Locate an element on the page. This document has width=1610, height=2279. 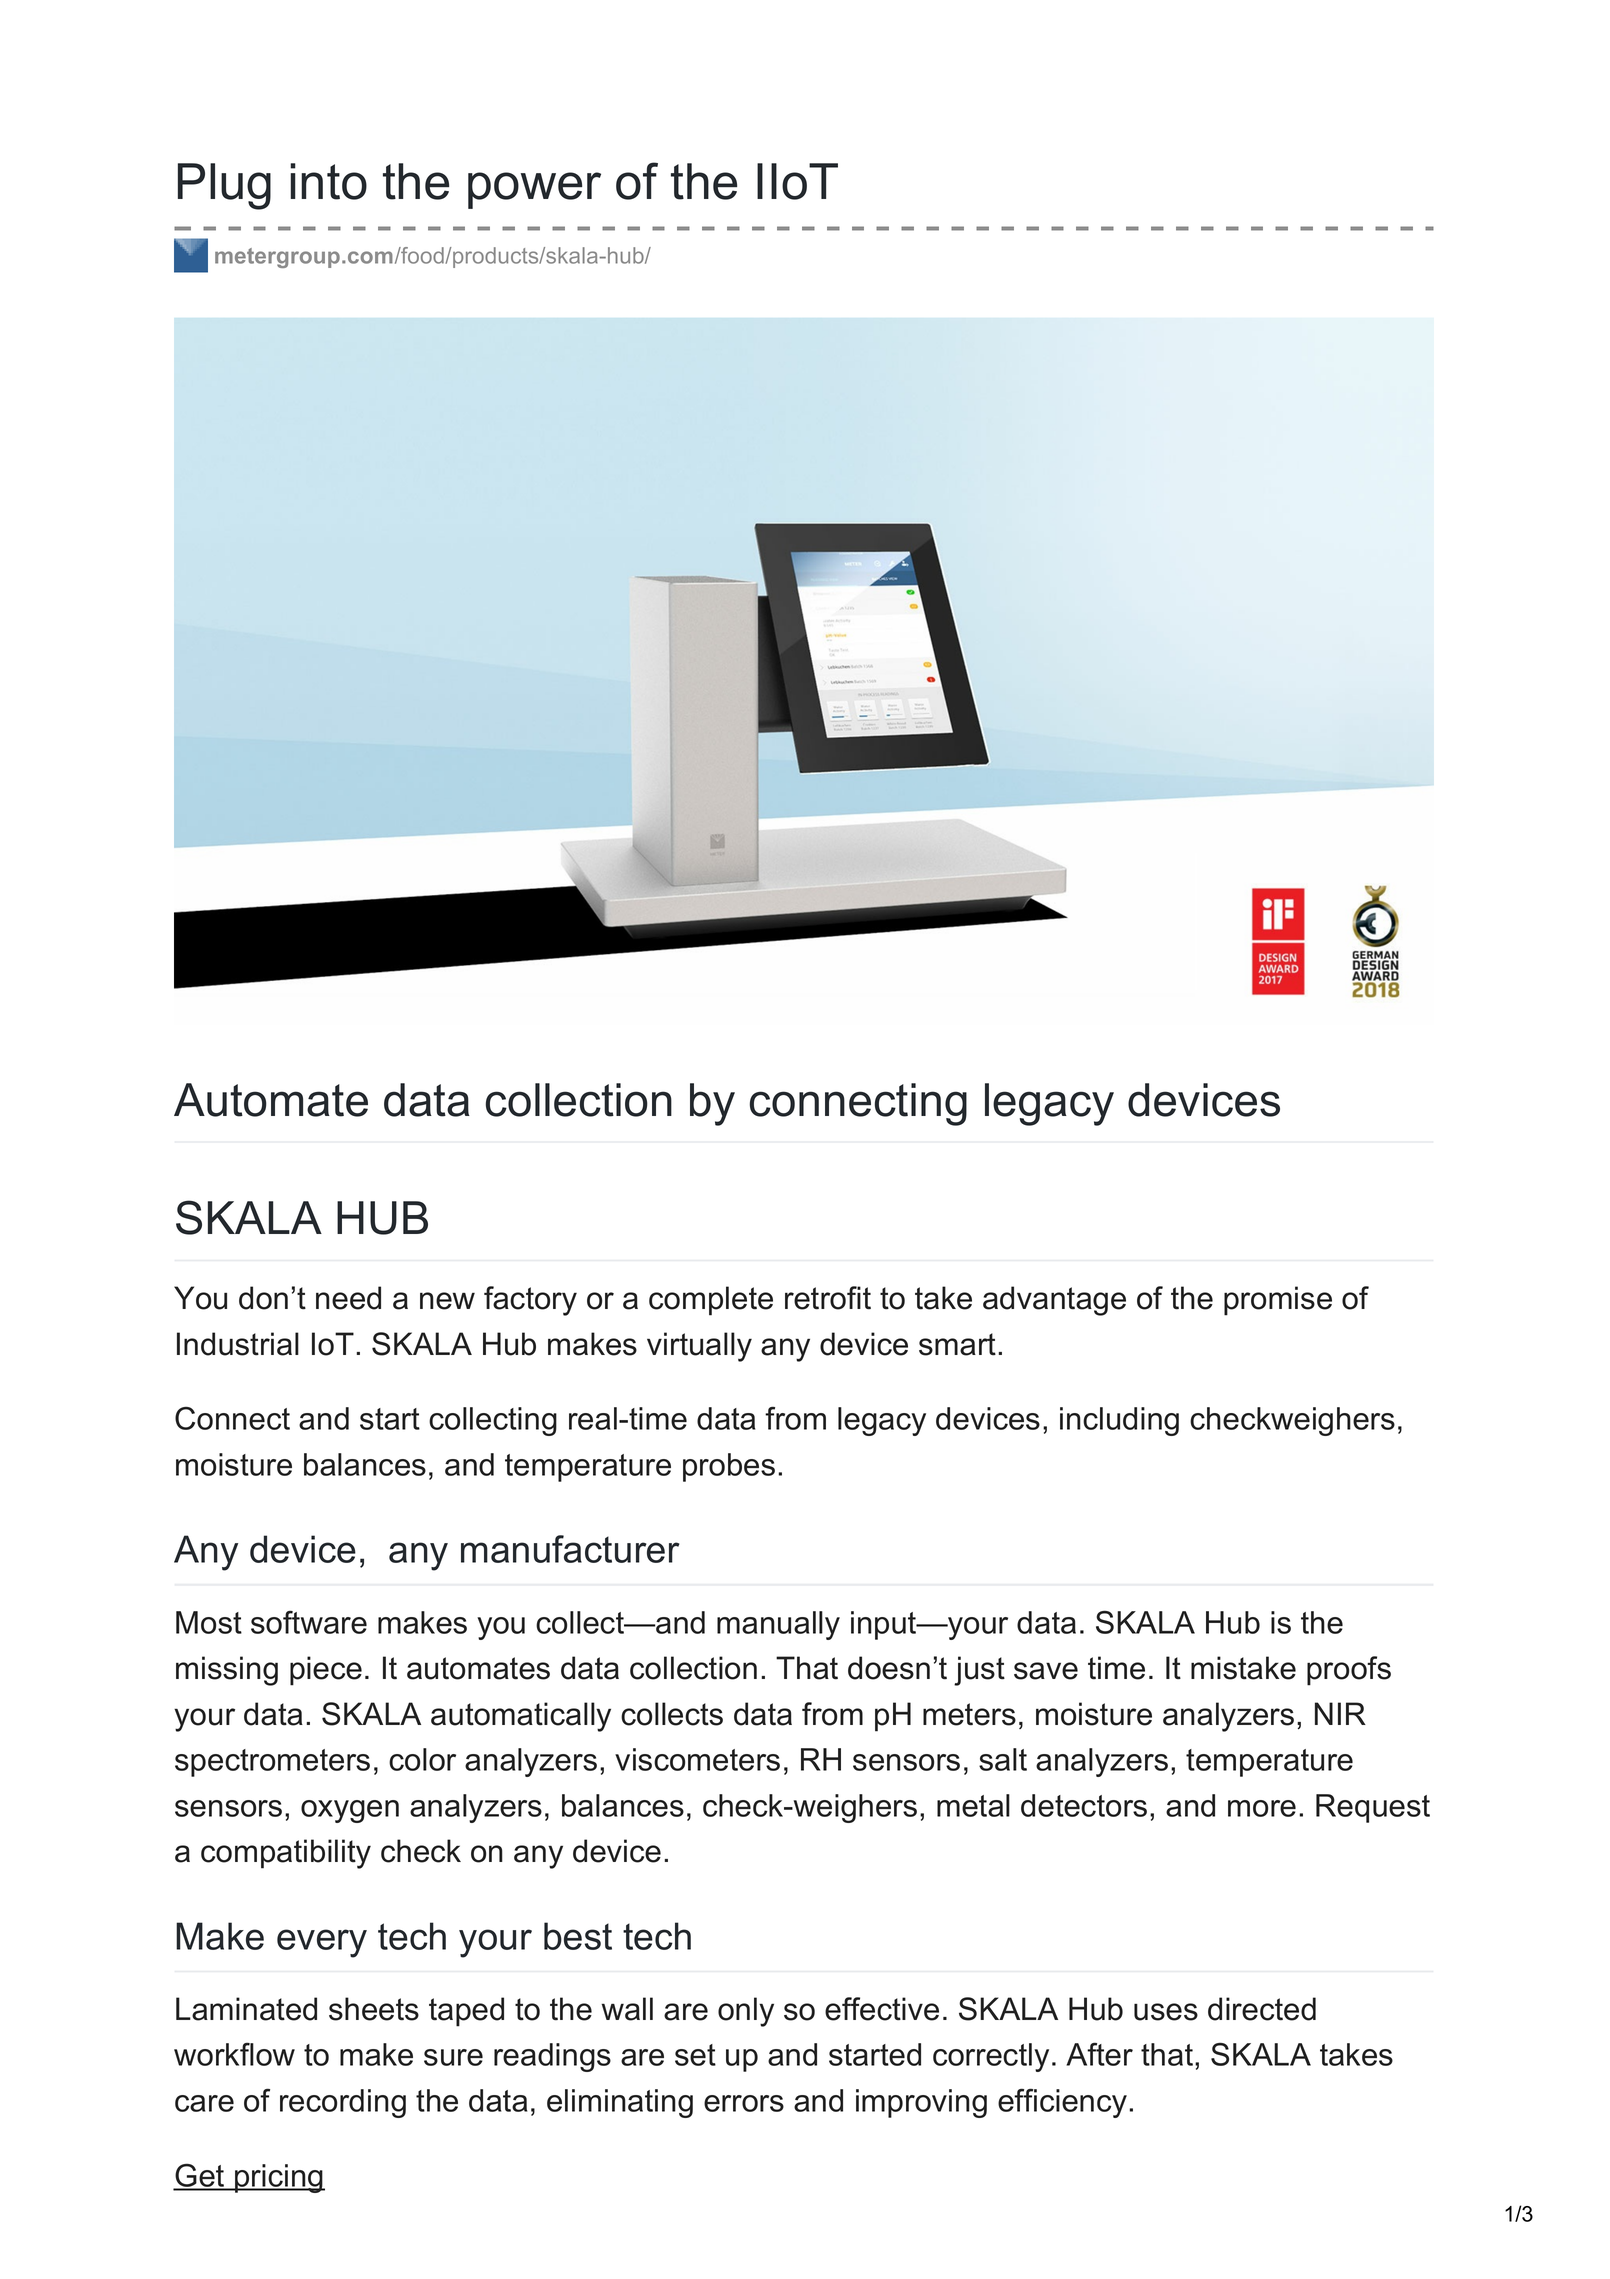
into is located at coordinates (328, 181).
